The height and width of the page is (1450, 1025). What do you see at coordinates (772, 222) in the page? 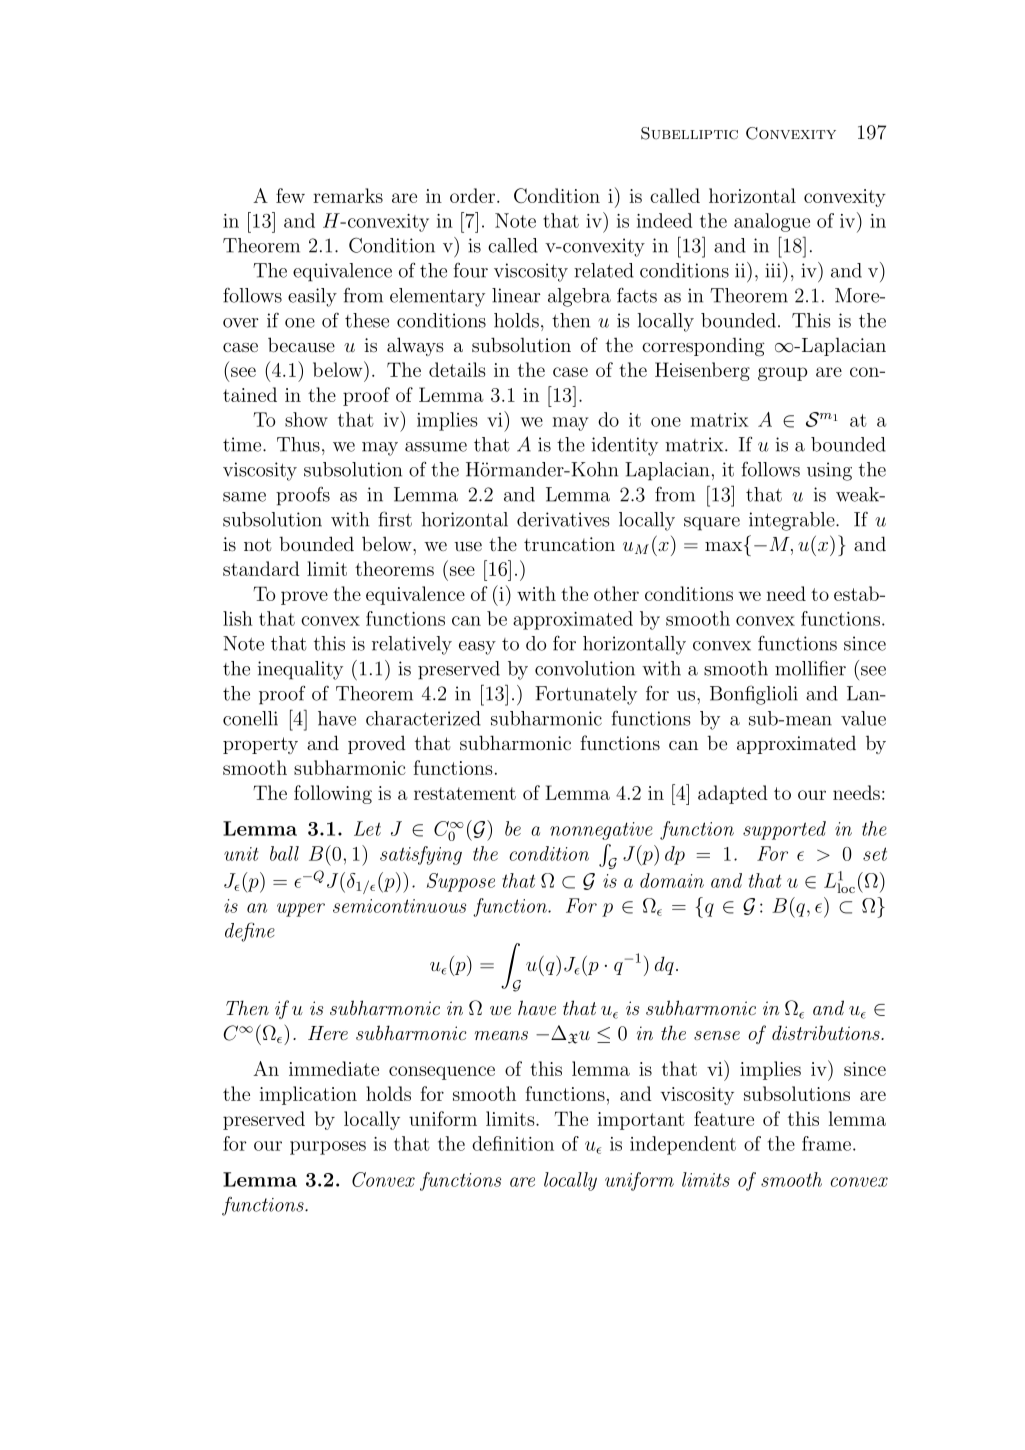
I see `analogue` at bounding box center [772, 222].
